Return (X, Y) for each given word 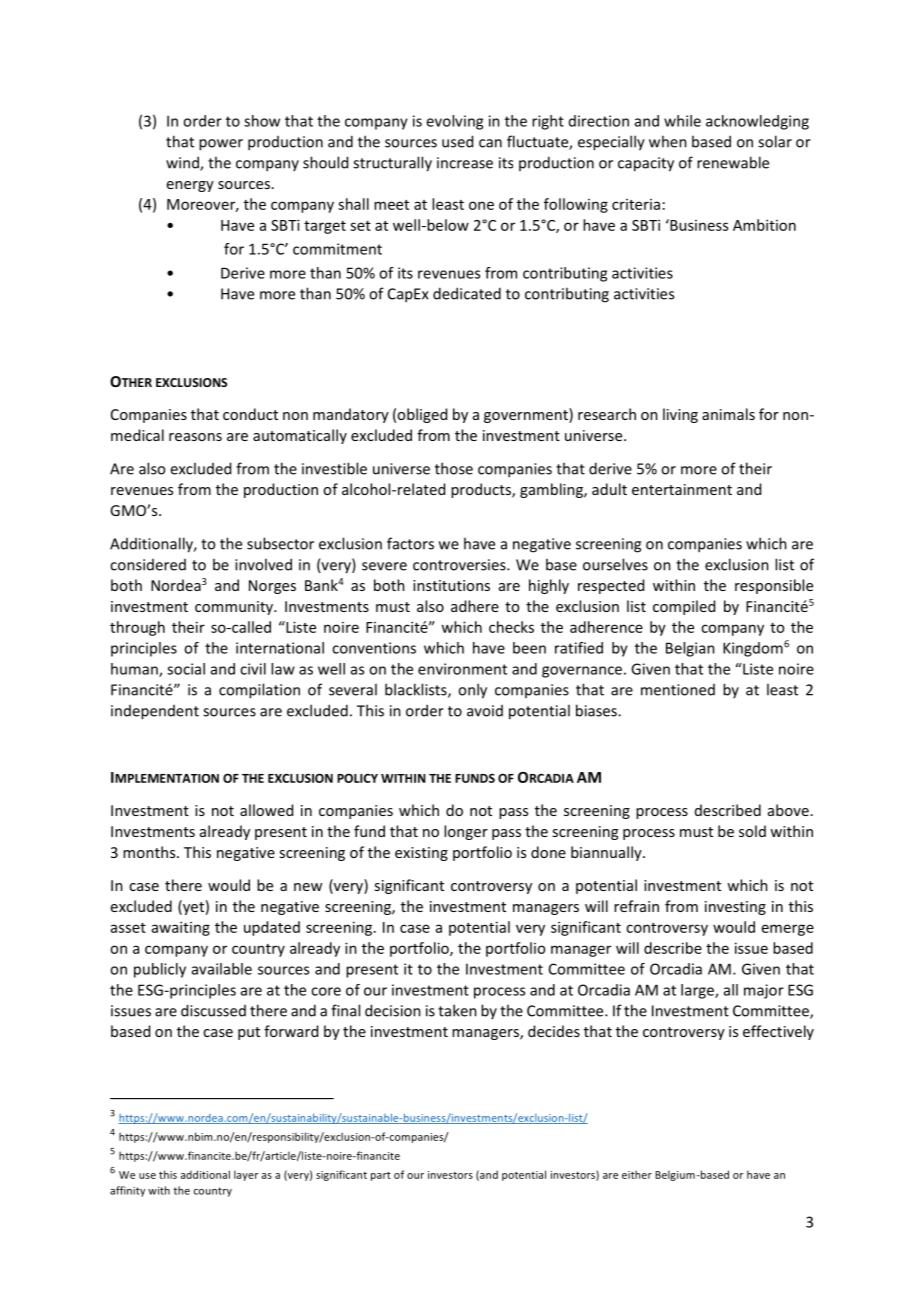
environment (462, 669)
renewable (733, 162)
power (221, 145)
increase (465, 163)
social (186, 669)
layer (246, 1175)
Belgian (690, 649)
